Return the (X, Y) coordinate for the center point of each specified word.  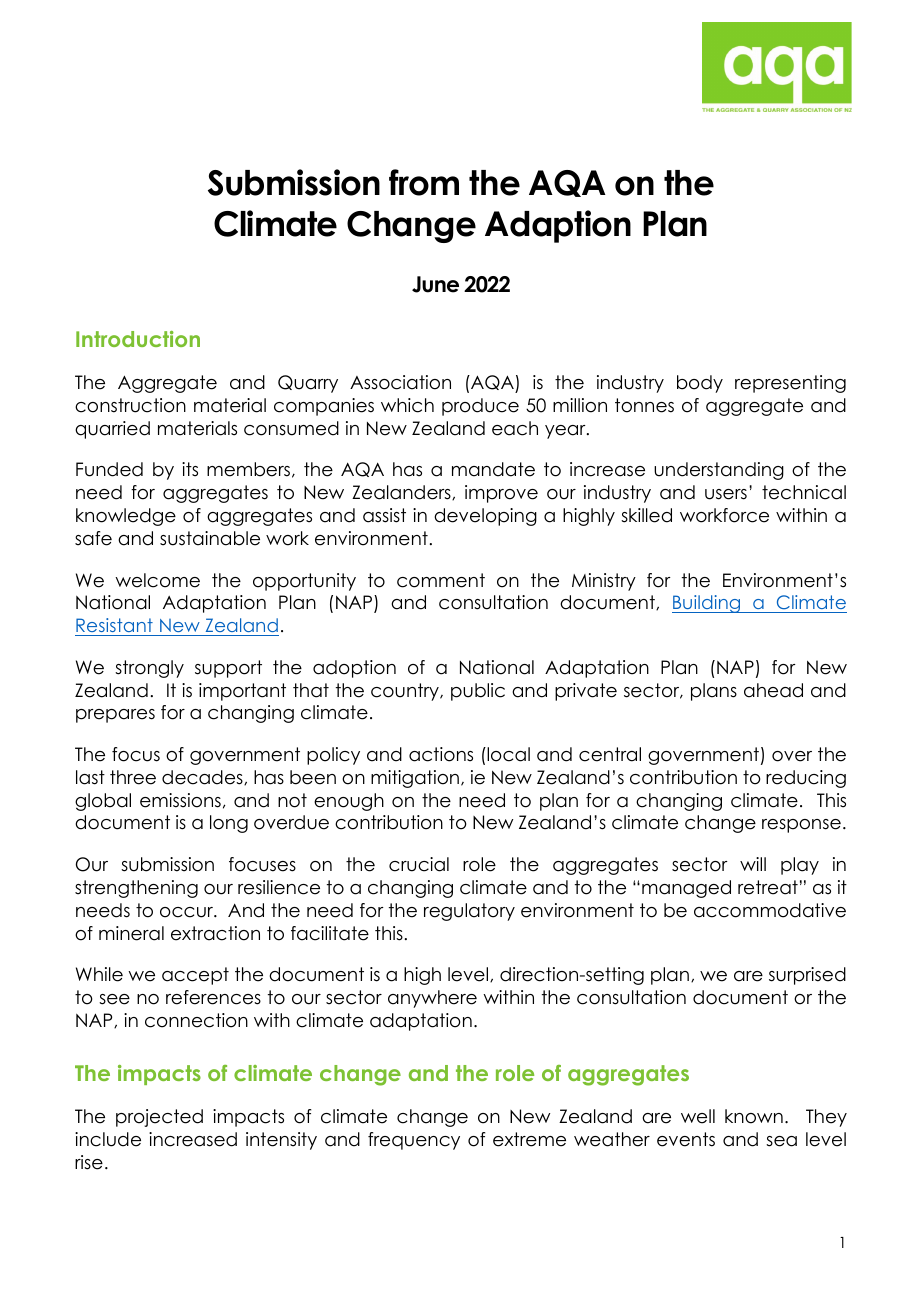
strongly (149, 669)
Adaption (558, 226)
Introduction (138, 339)
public (478, 692)
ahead (773, 690)
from (424, 182)
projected (159, 1118)
